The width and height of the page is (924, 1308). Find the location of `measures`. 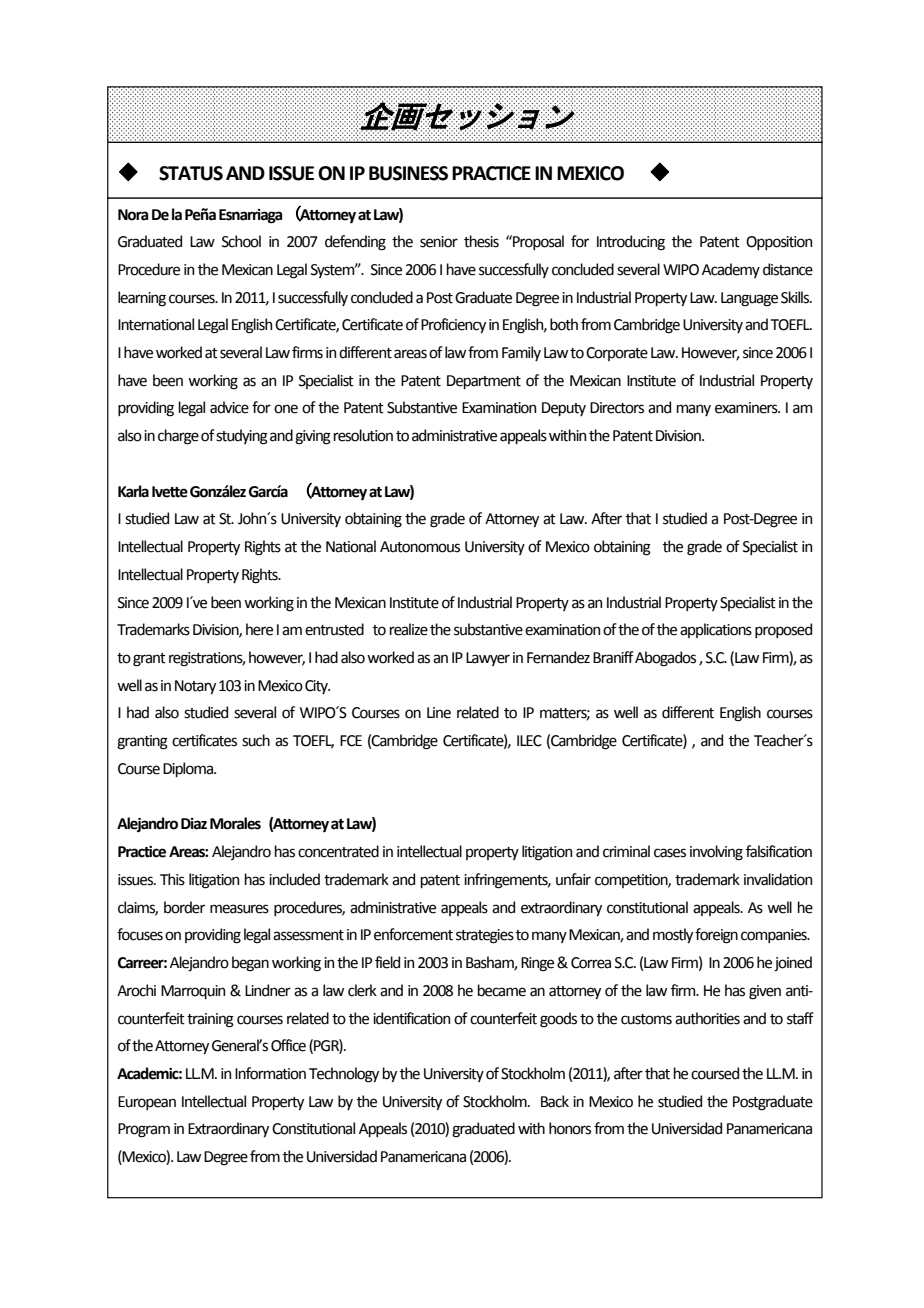

measures is located at coordinates (239, 909).
